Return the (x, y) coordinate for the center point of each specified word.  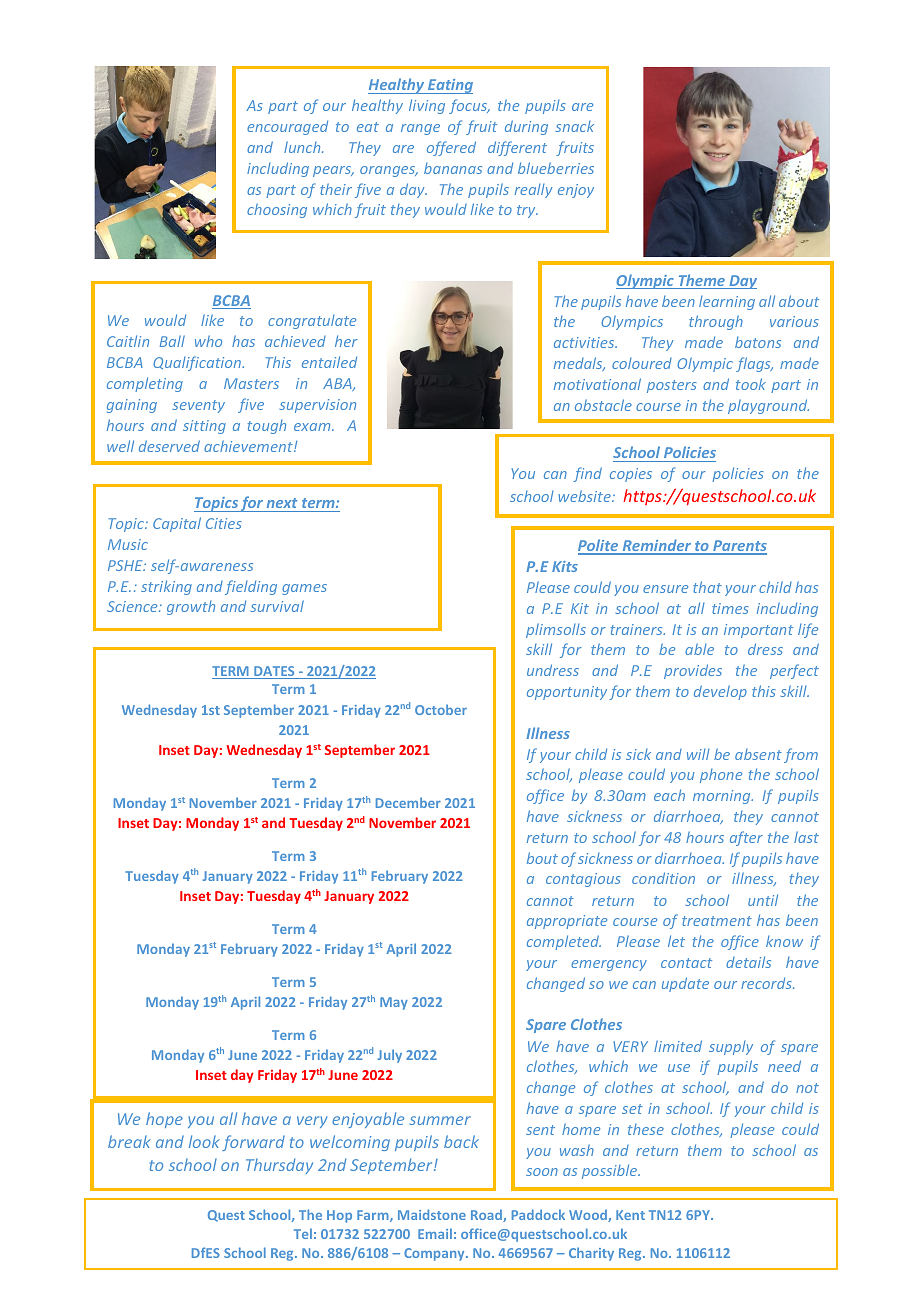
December (408, 802)
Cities (224, 523)
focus (469, 106)
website (585, 496)
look (204, 1141)
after (746, 838)
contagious (583, 880)
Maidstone (432, 1214)
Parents (739, 547)
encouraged (287, 127)
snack (575, 126)
